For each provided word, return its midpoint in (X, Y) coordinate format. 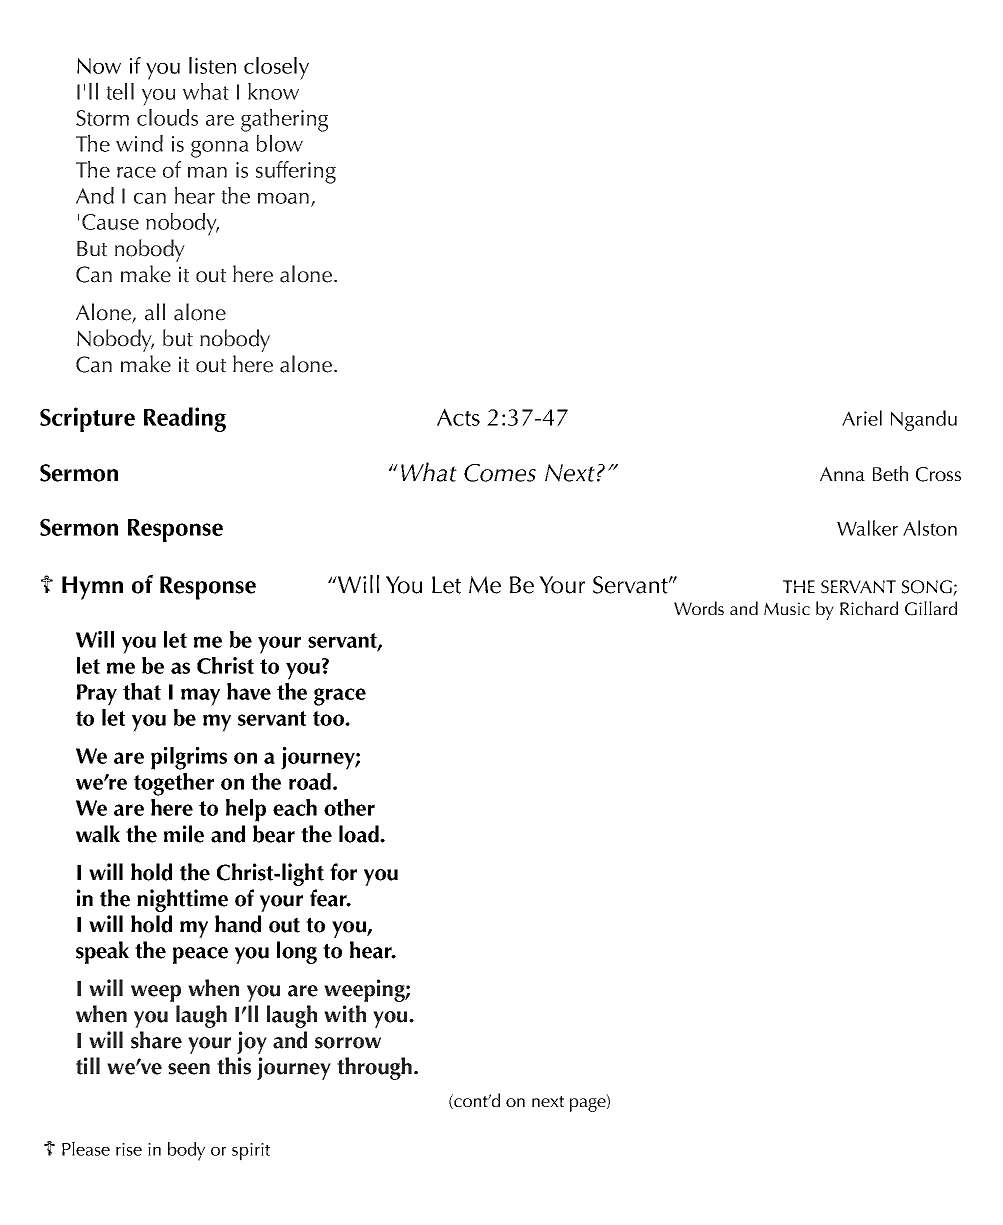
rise (129, 1149)
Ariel (862, 418)
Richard (869, 608)
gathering (284, 120)
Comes (500, 473)
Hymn (92, 588)
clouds (167, 117)
